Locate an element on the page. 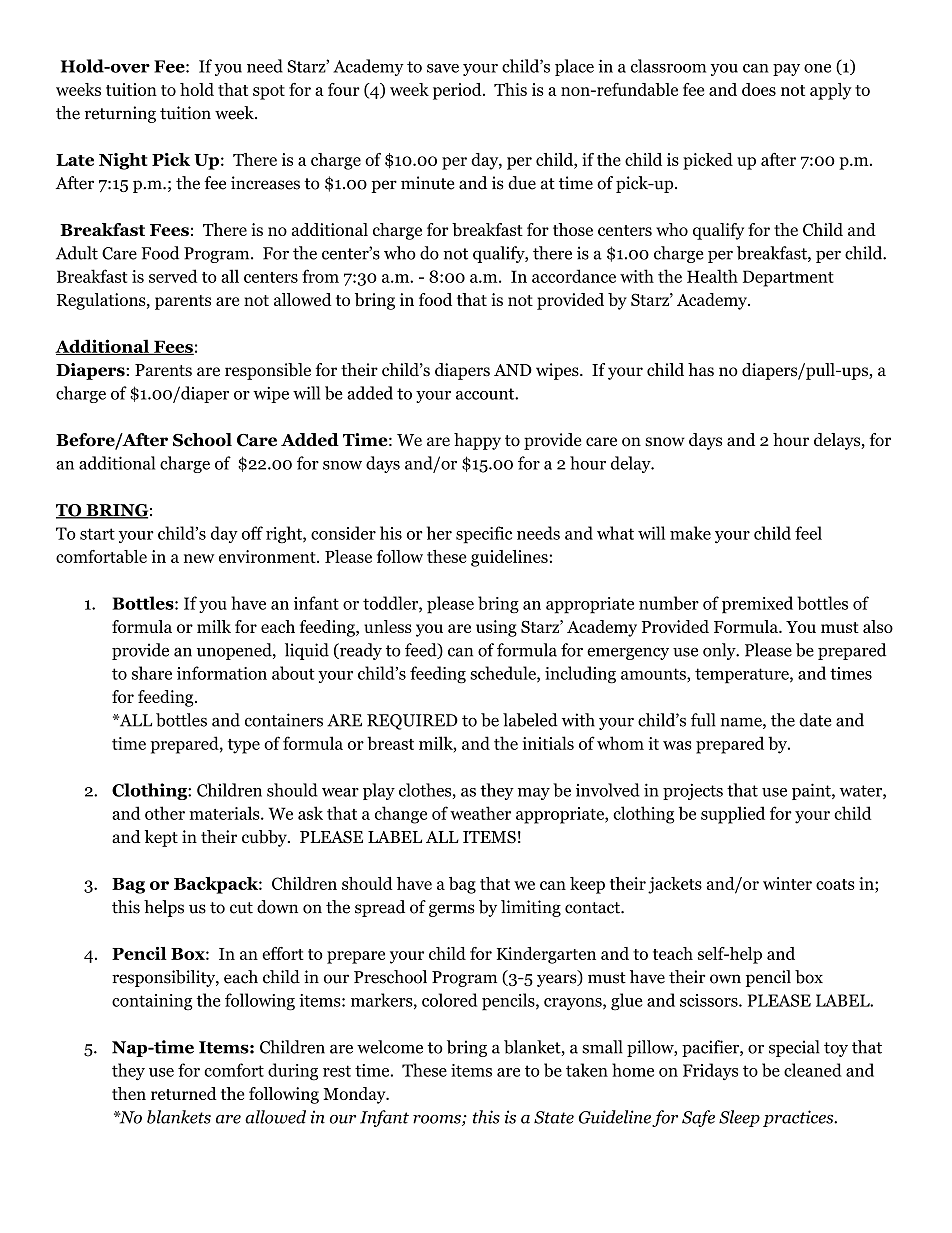 This page has width=952, height=1233. new is located at coordinates (199, 558).
